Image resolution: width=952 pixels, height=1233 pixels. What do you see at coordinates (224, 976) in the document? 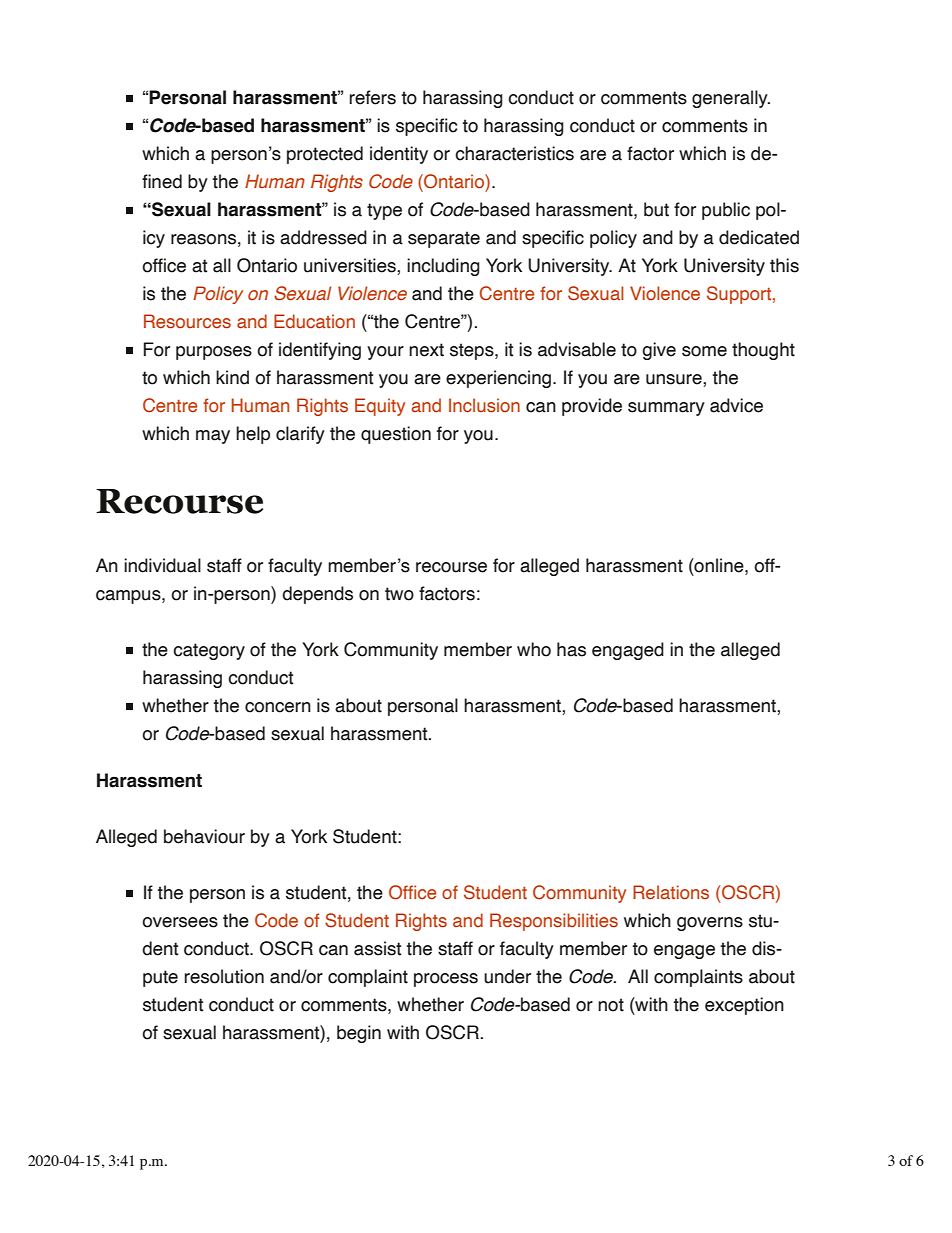
I see `resolution` at bounding box center [224, 976].
